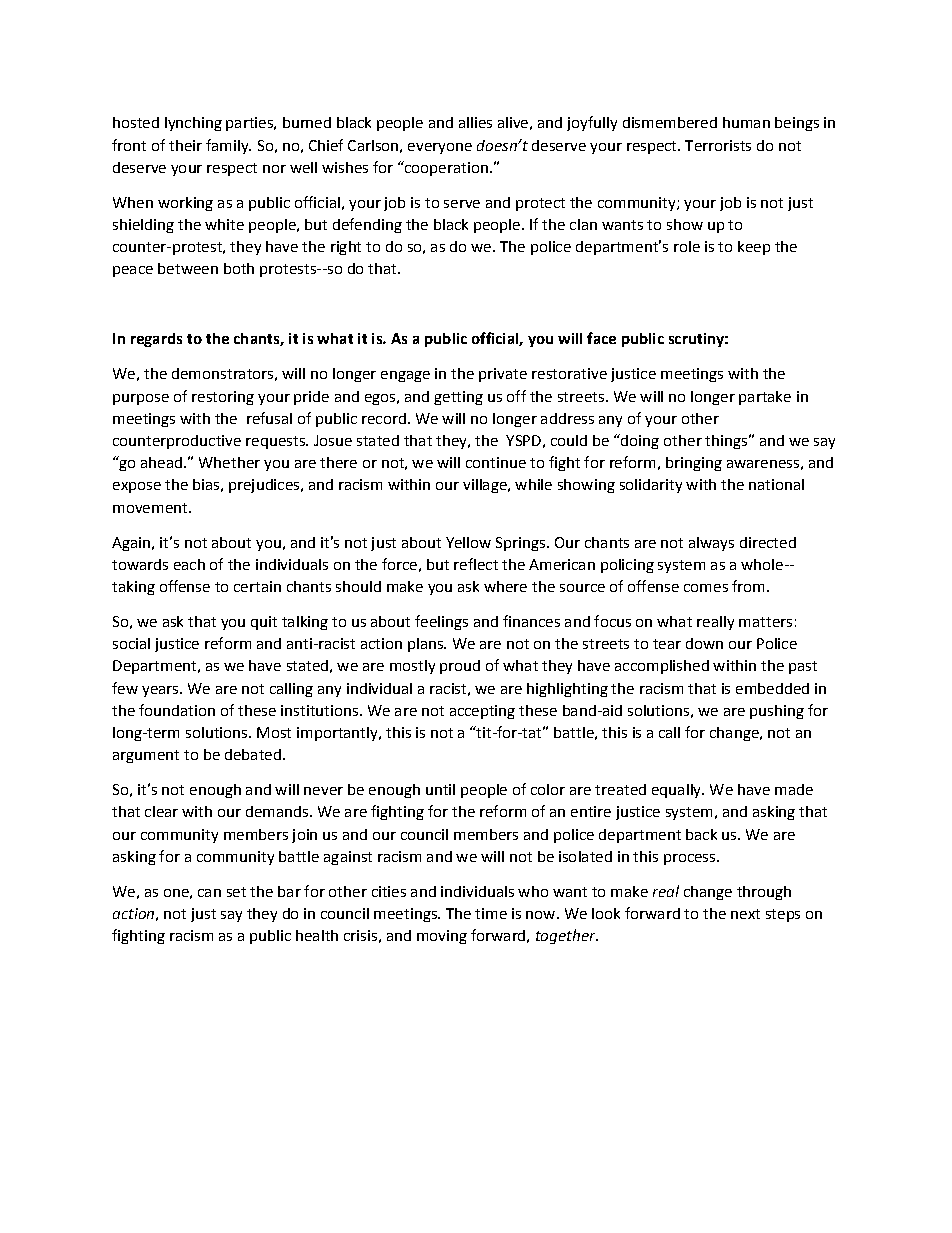  I want to click on Yellow, so click(468, 542).
